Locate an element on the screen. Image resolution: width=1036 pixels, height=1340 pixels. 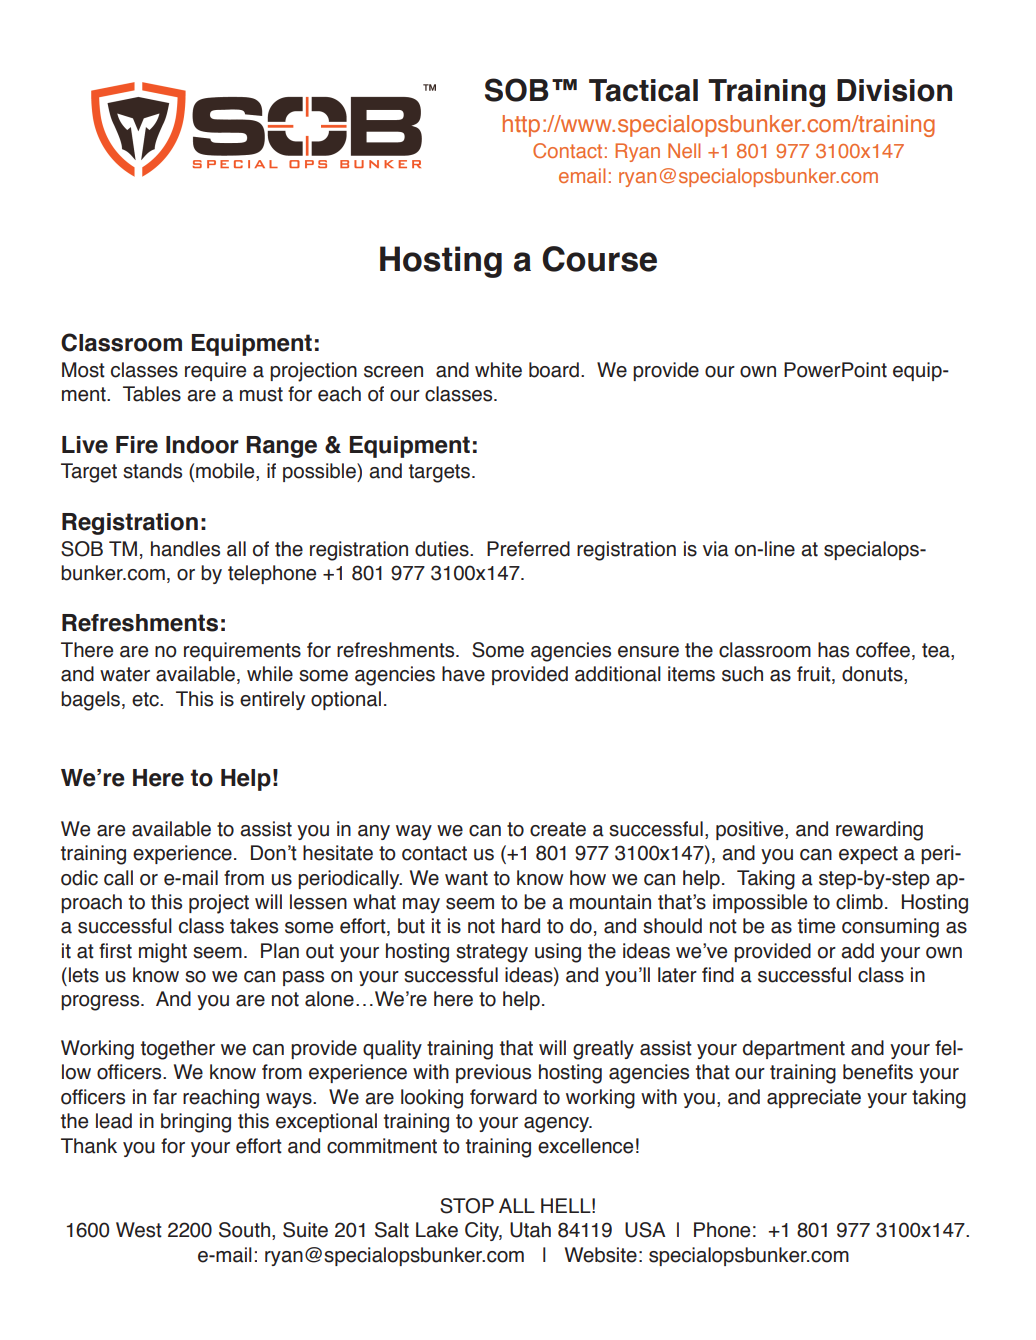
fruit is located at coordinates (815, 675).
